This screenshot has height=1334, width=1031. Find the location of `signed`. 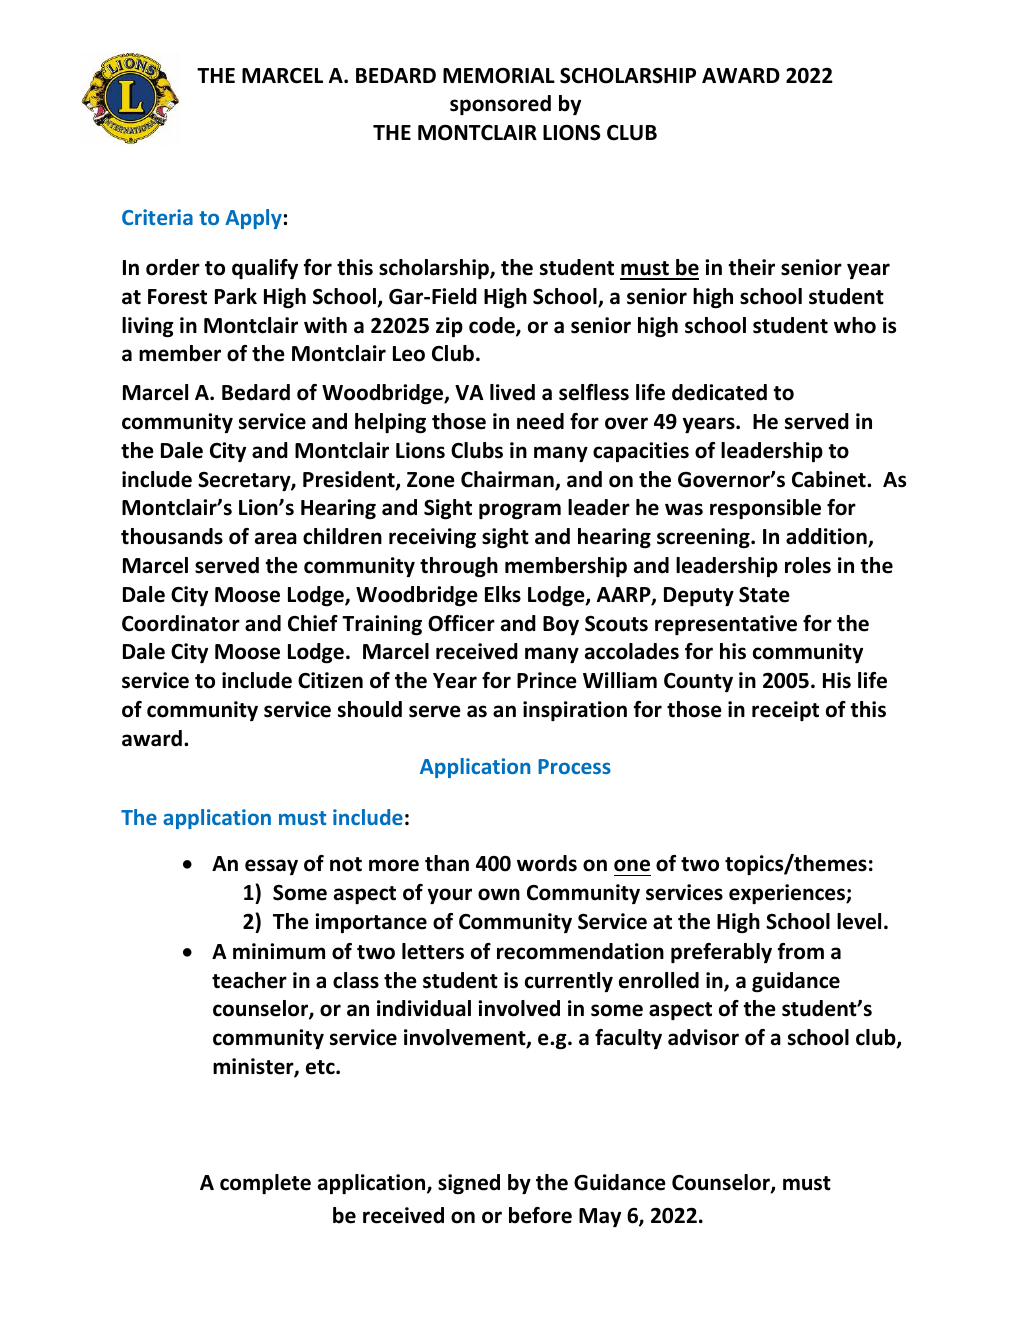

signed is located at coordinates (469, 1184).
